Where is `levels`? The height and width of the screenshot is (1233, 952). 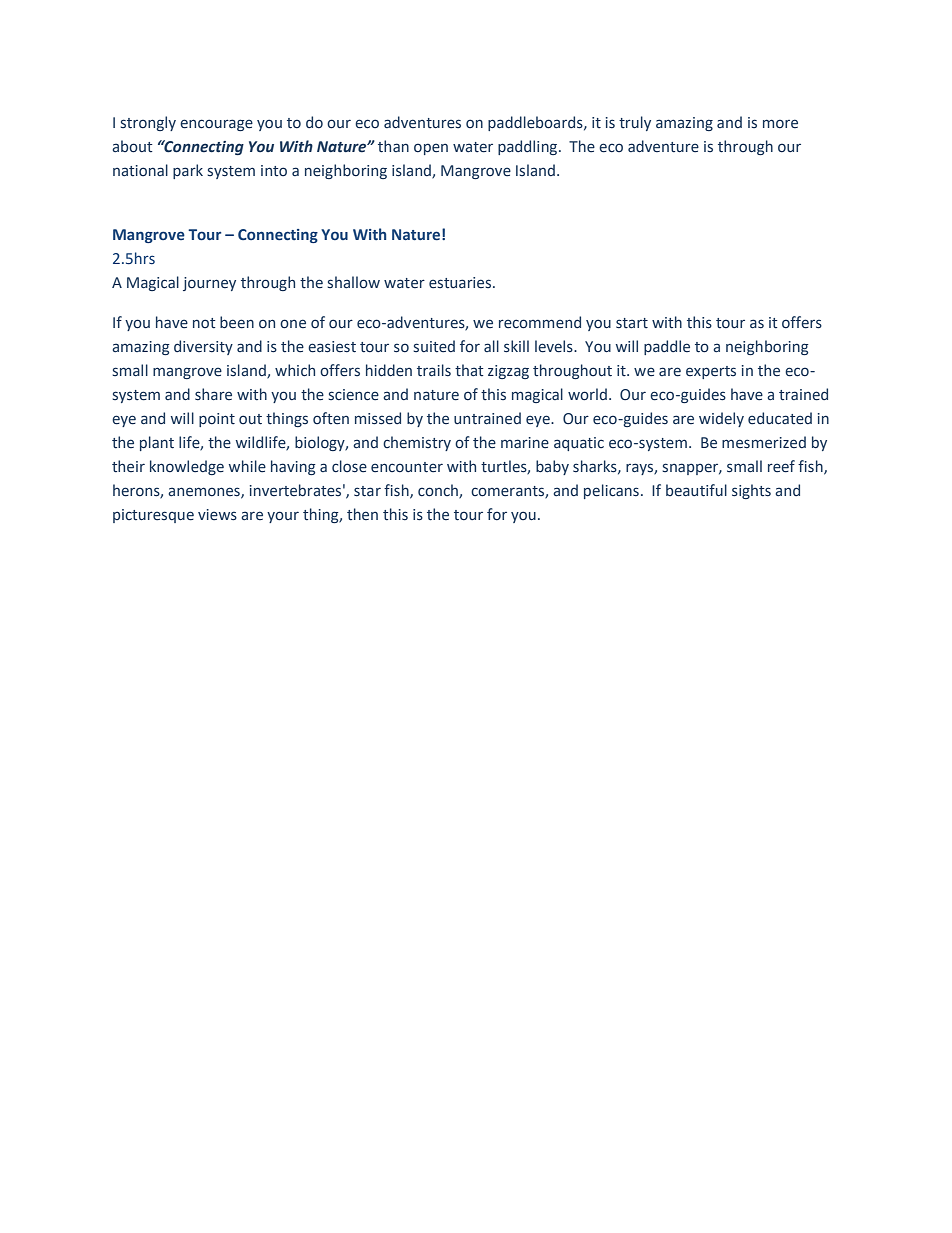
levels is located at coordinates (555, 346).
